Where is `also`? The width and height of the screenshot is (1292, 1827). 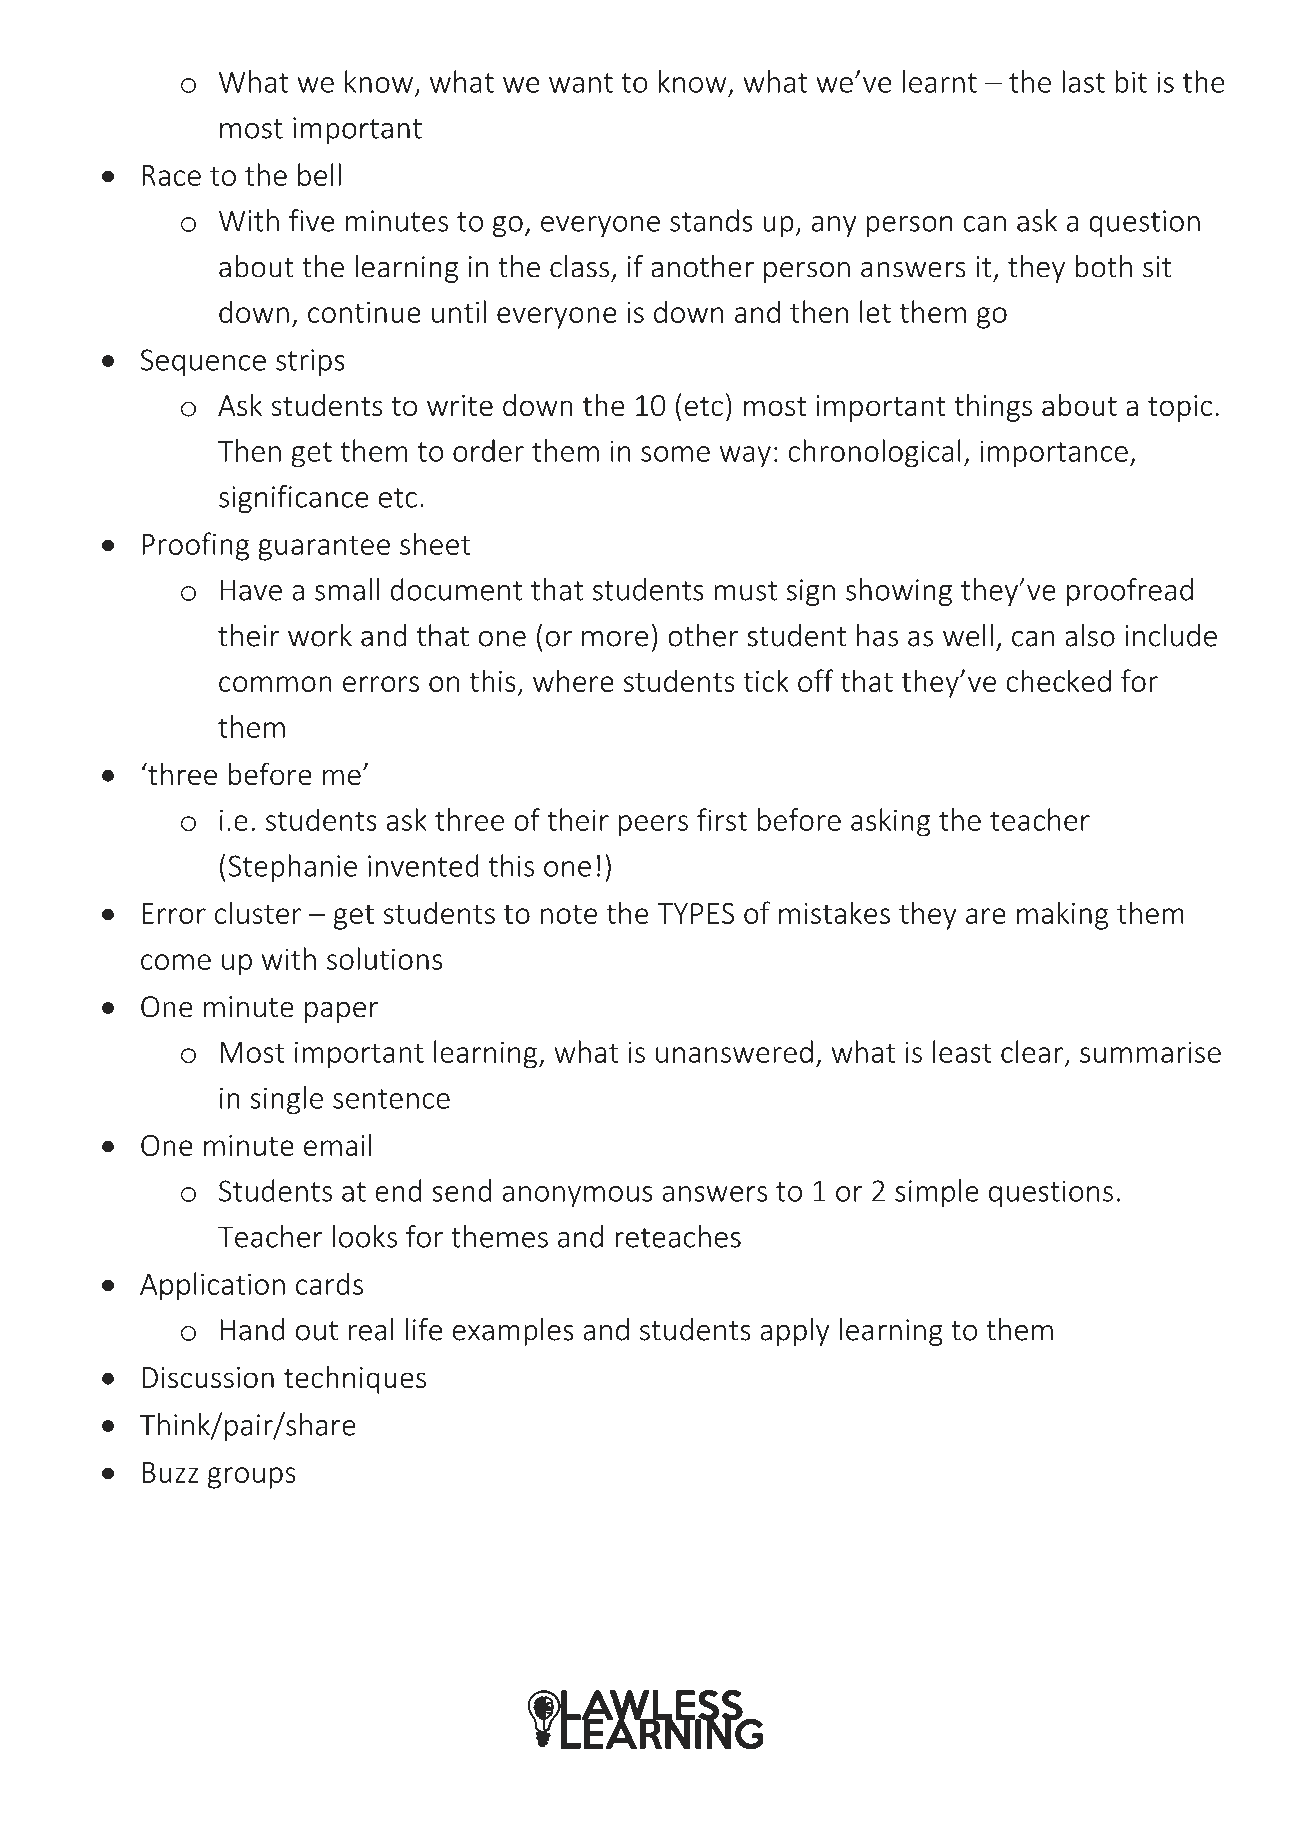 also is located at coordinates (1090, 635).
